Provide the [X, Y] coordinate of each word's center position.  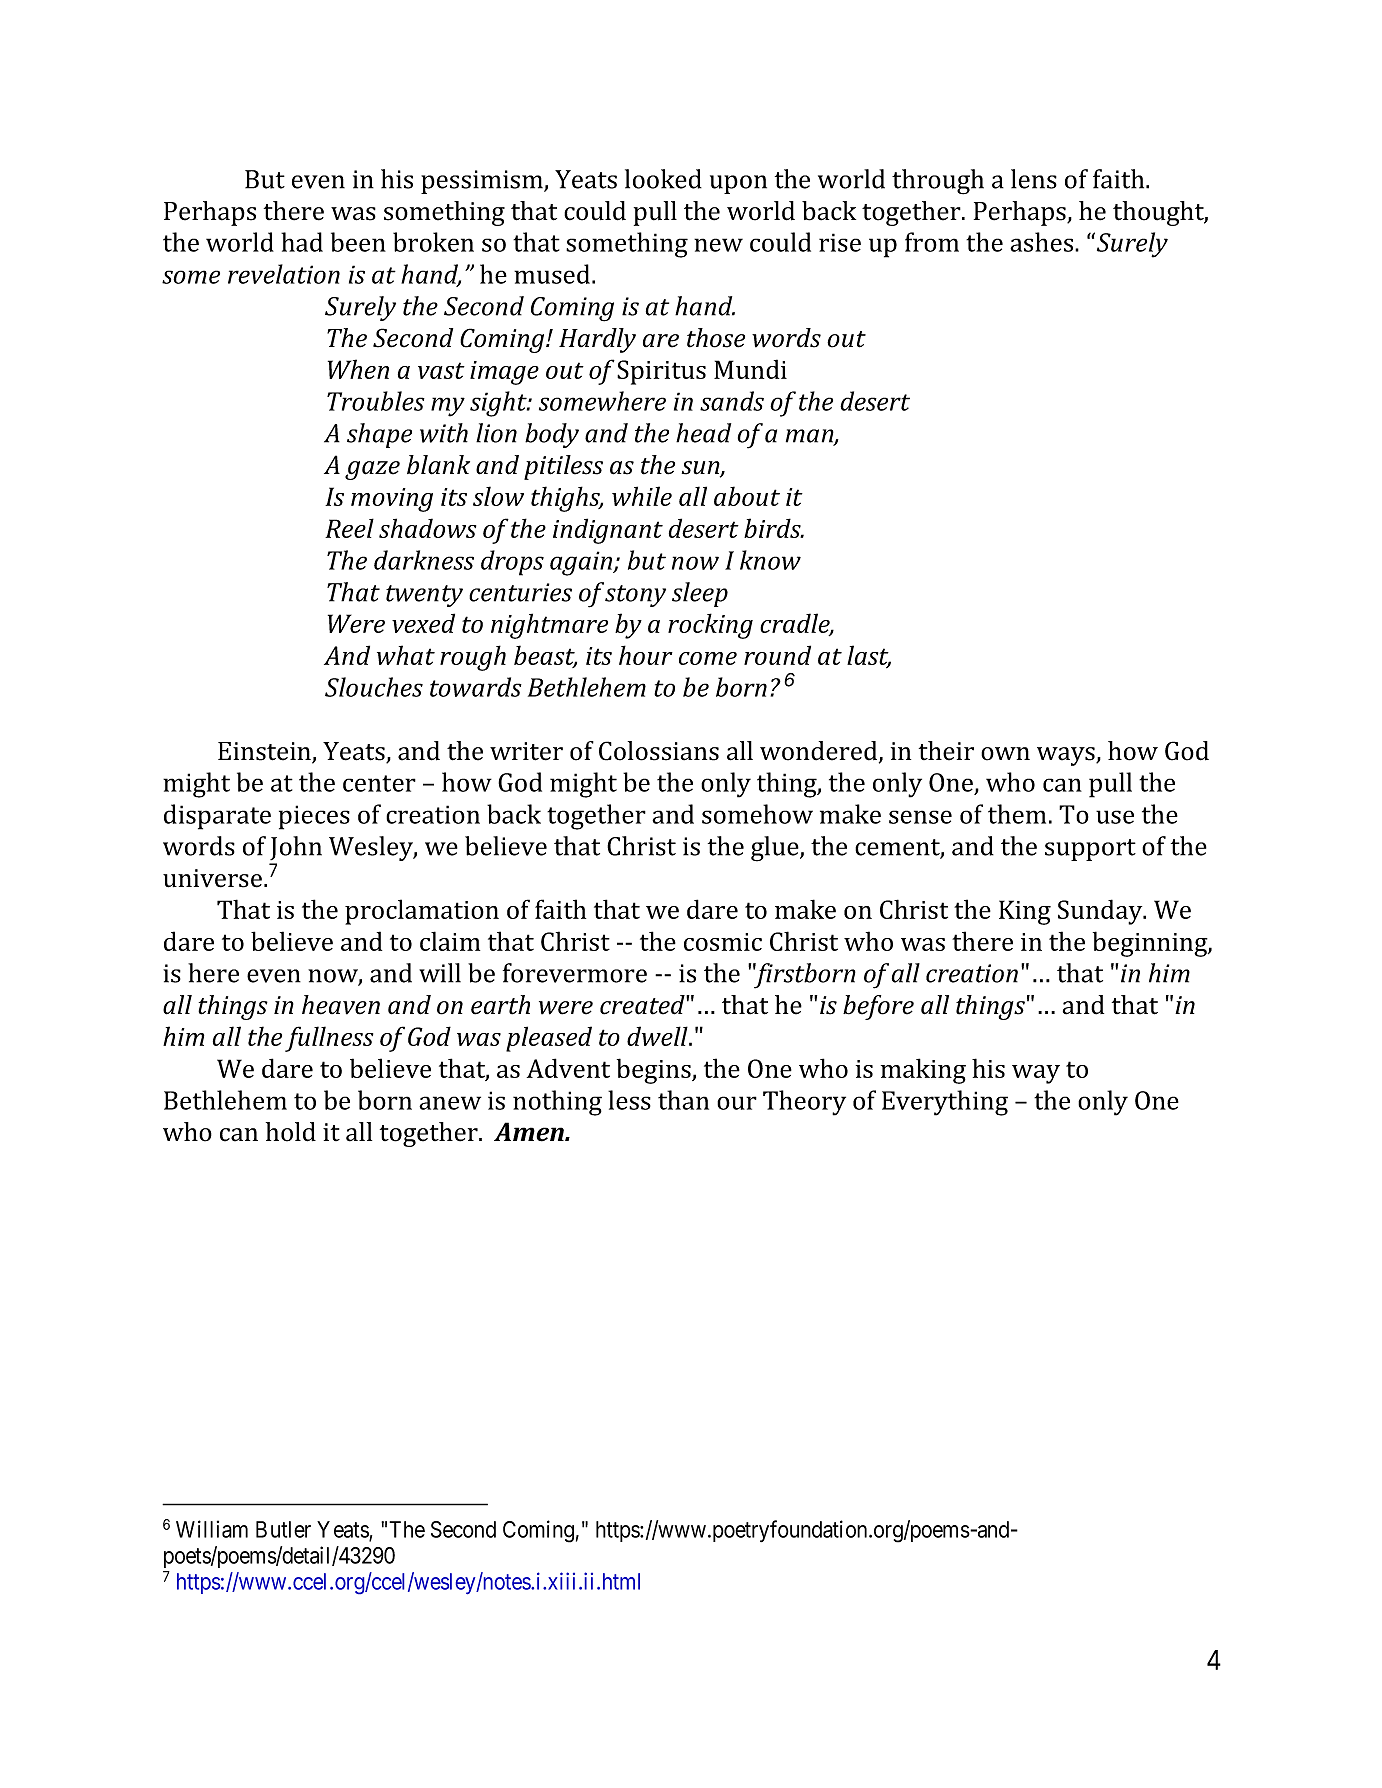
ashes [1043, 242]
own [1005, 754]
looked [663, 179]
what [406, 655]
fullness [329, 1039]
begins [655, 1071]
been [358, 242]
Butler [283, 1529]
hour [646, 655]
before [878, 1007]
